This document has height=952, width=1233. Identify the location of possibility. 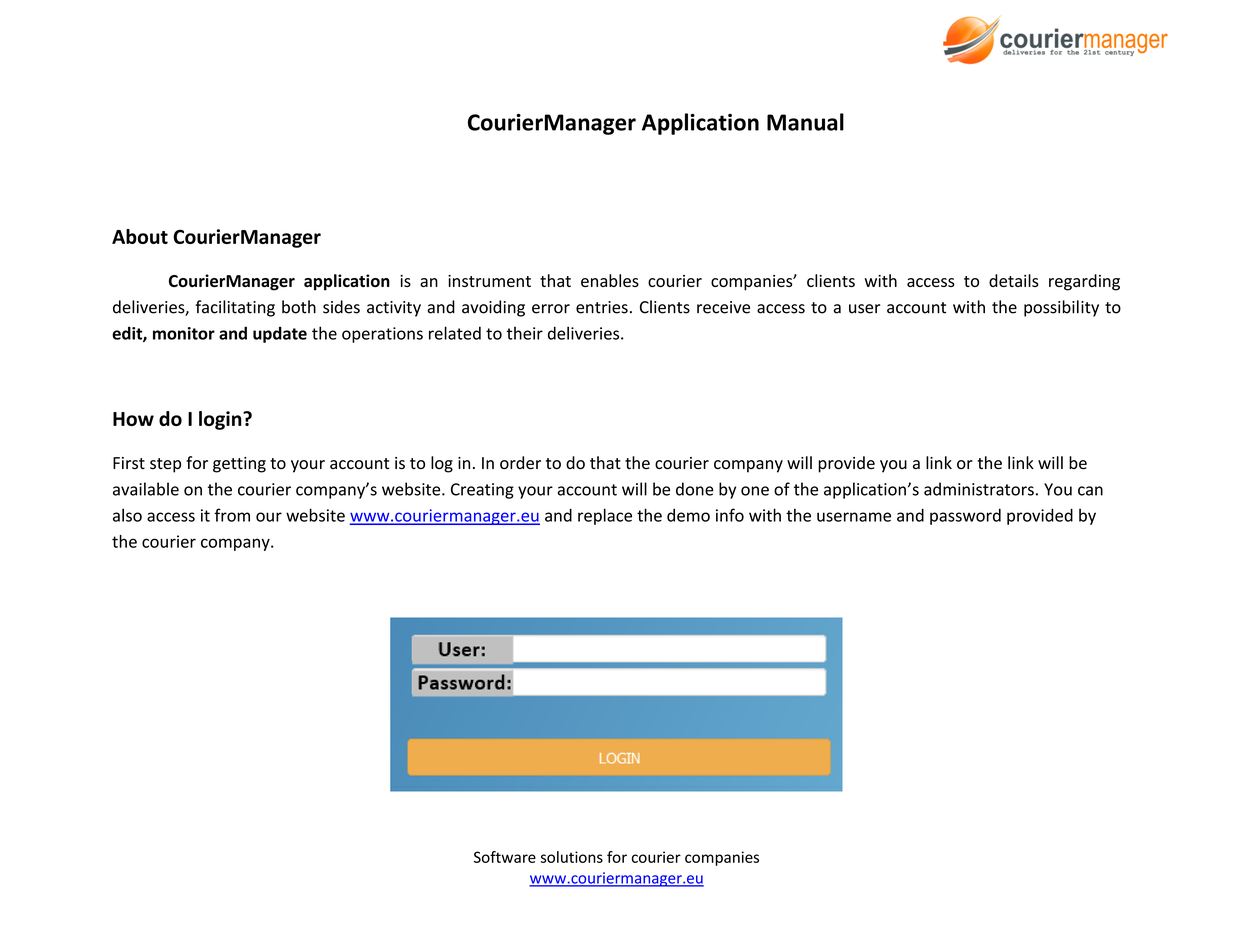
(1061, 308).
